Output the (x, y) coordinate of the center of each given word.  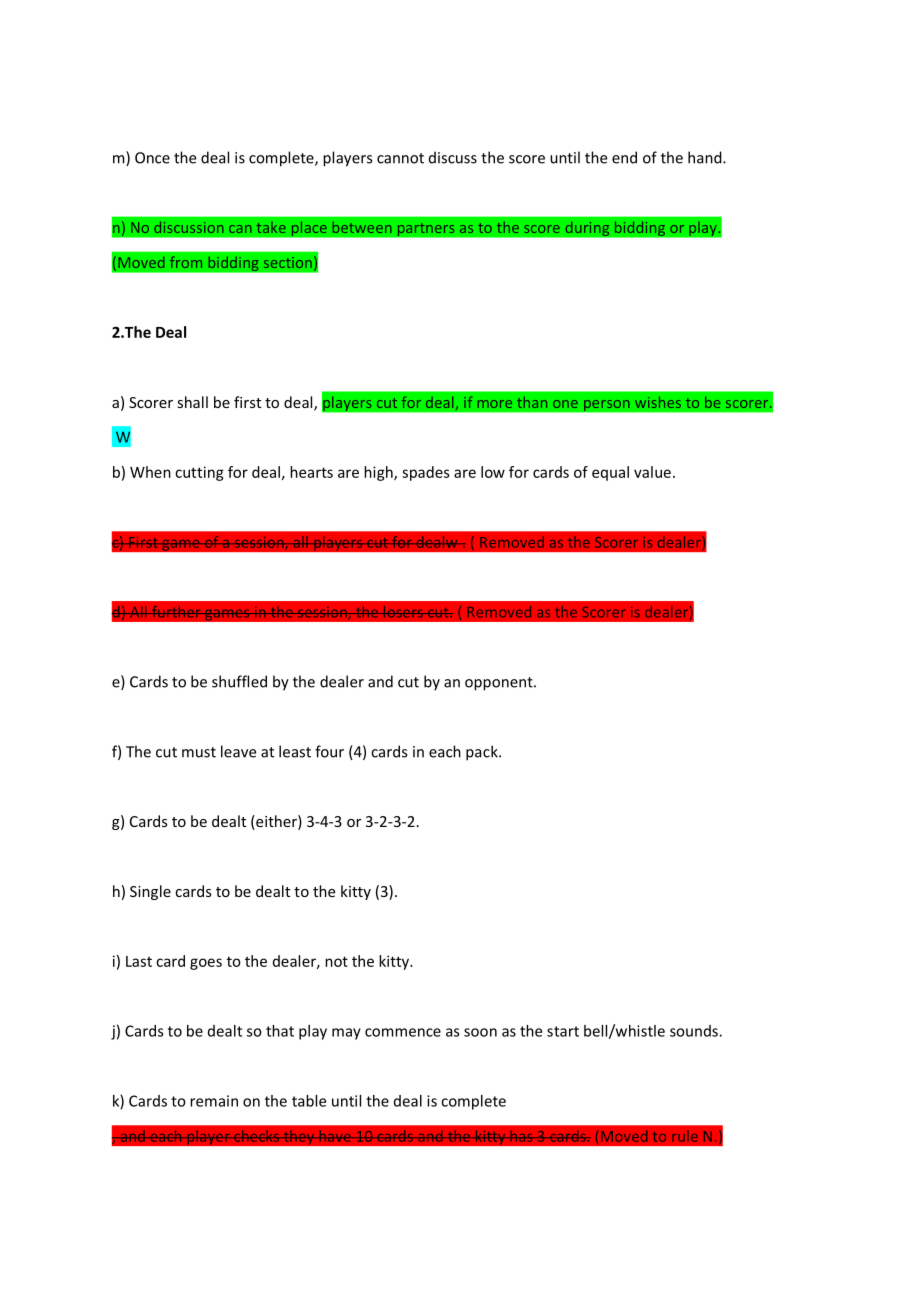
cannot (400, 158)
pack (483, 753)
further (176, 612)
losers (403, 612)
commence (403, 1032)
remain (214, 1101)
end (624, 157)
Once (152, 158)
